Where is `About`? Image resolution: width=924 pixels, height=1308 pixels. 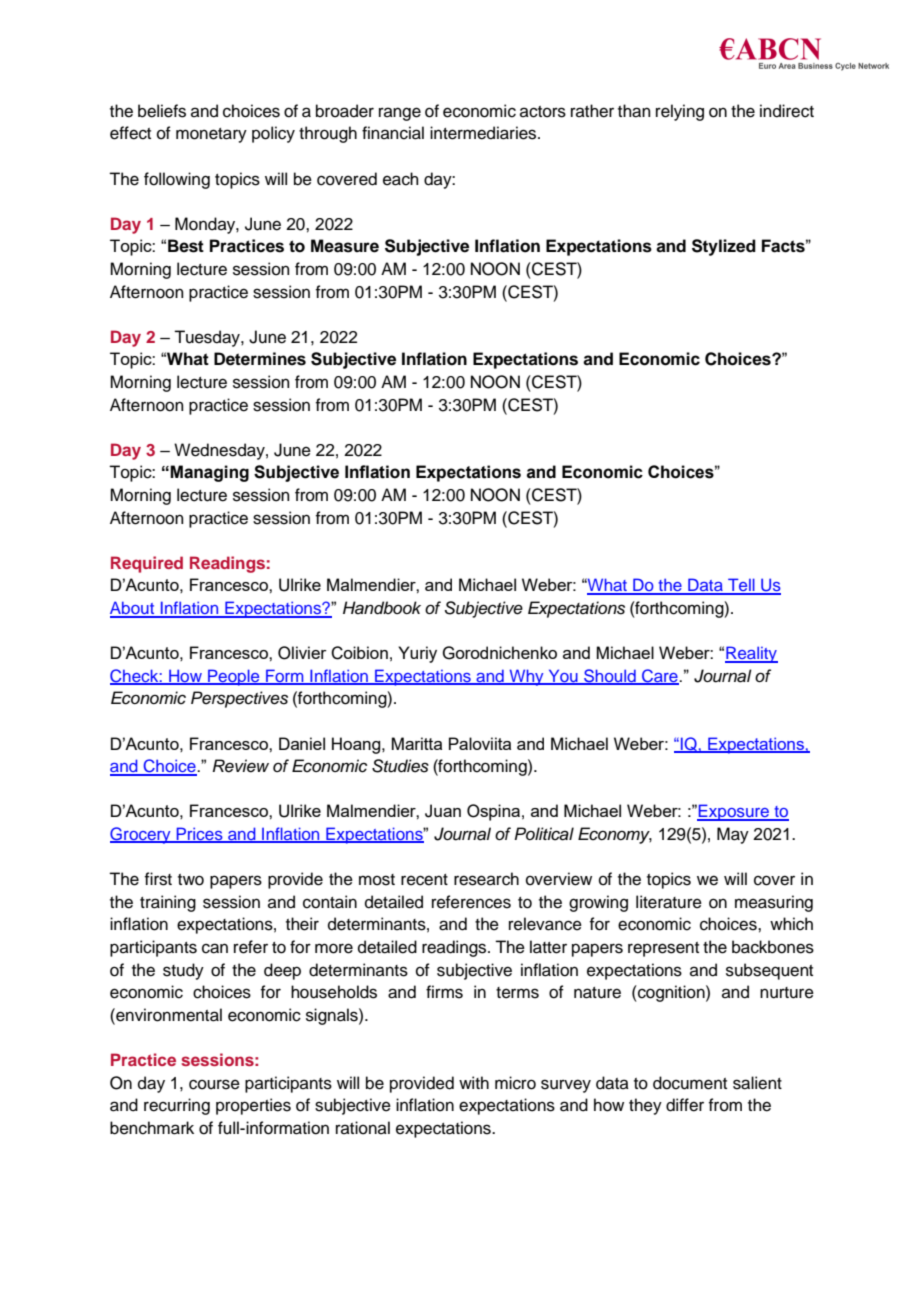 About is located at coordinates (133, 609).
